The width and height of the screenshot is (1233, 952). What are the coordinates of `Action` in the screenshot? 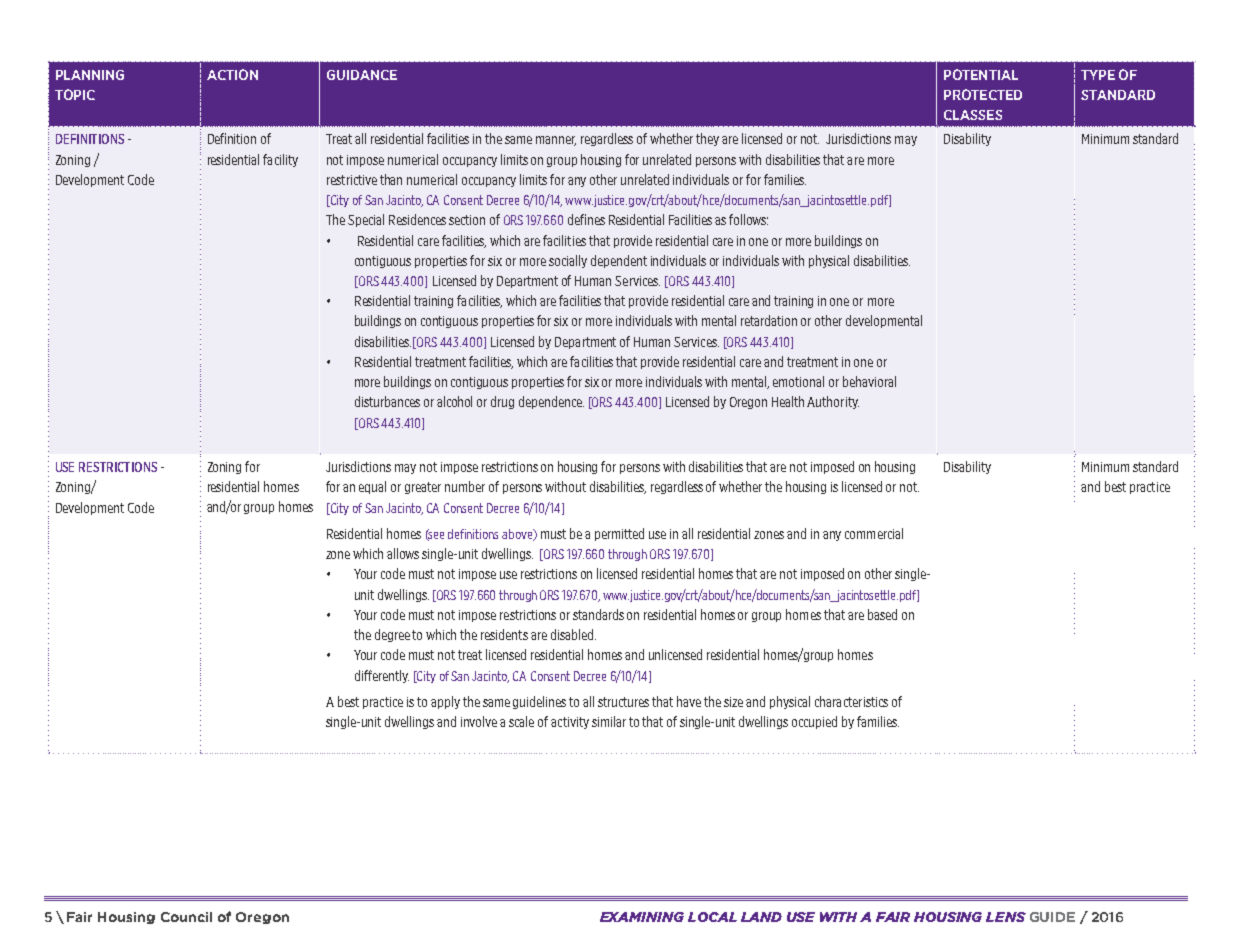 It's located at (232, 74).
